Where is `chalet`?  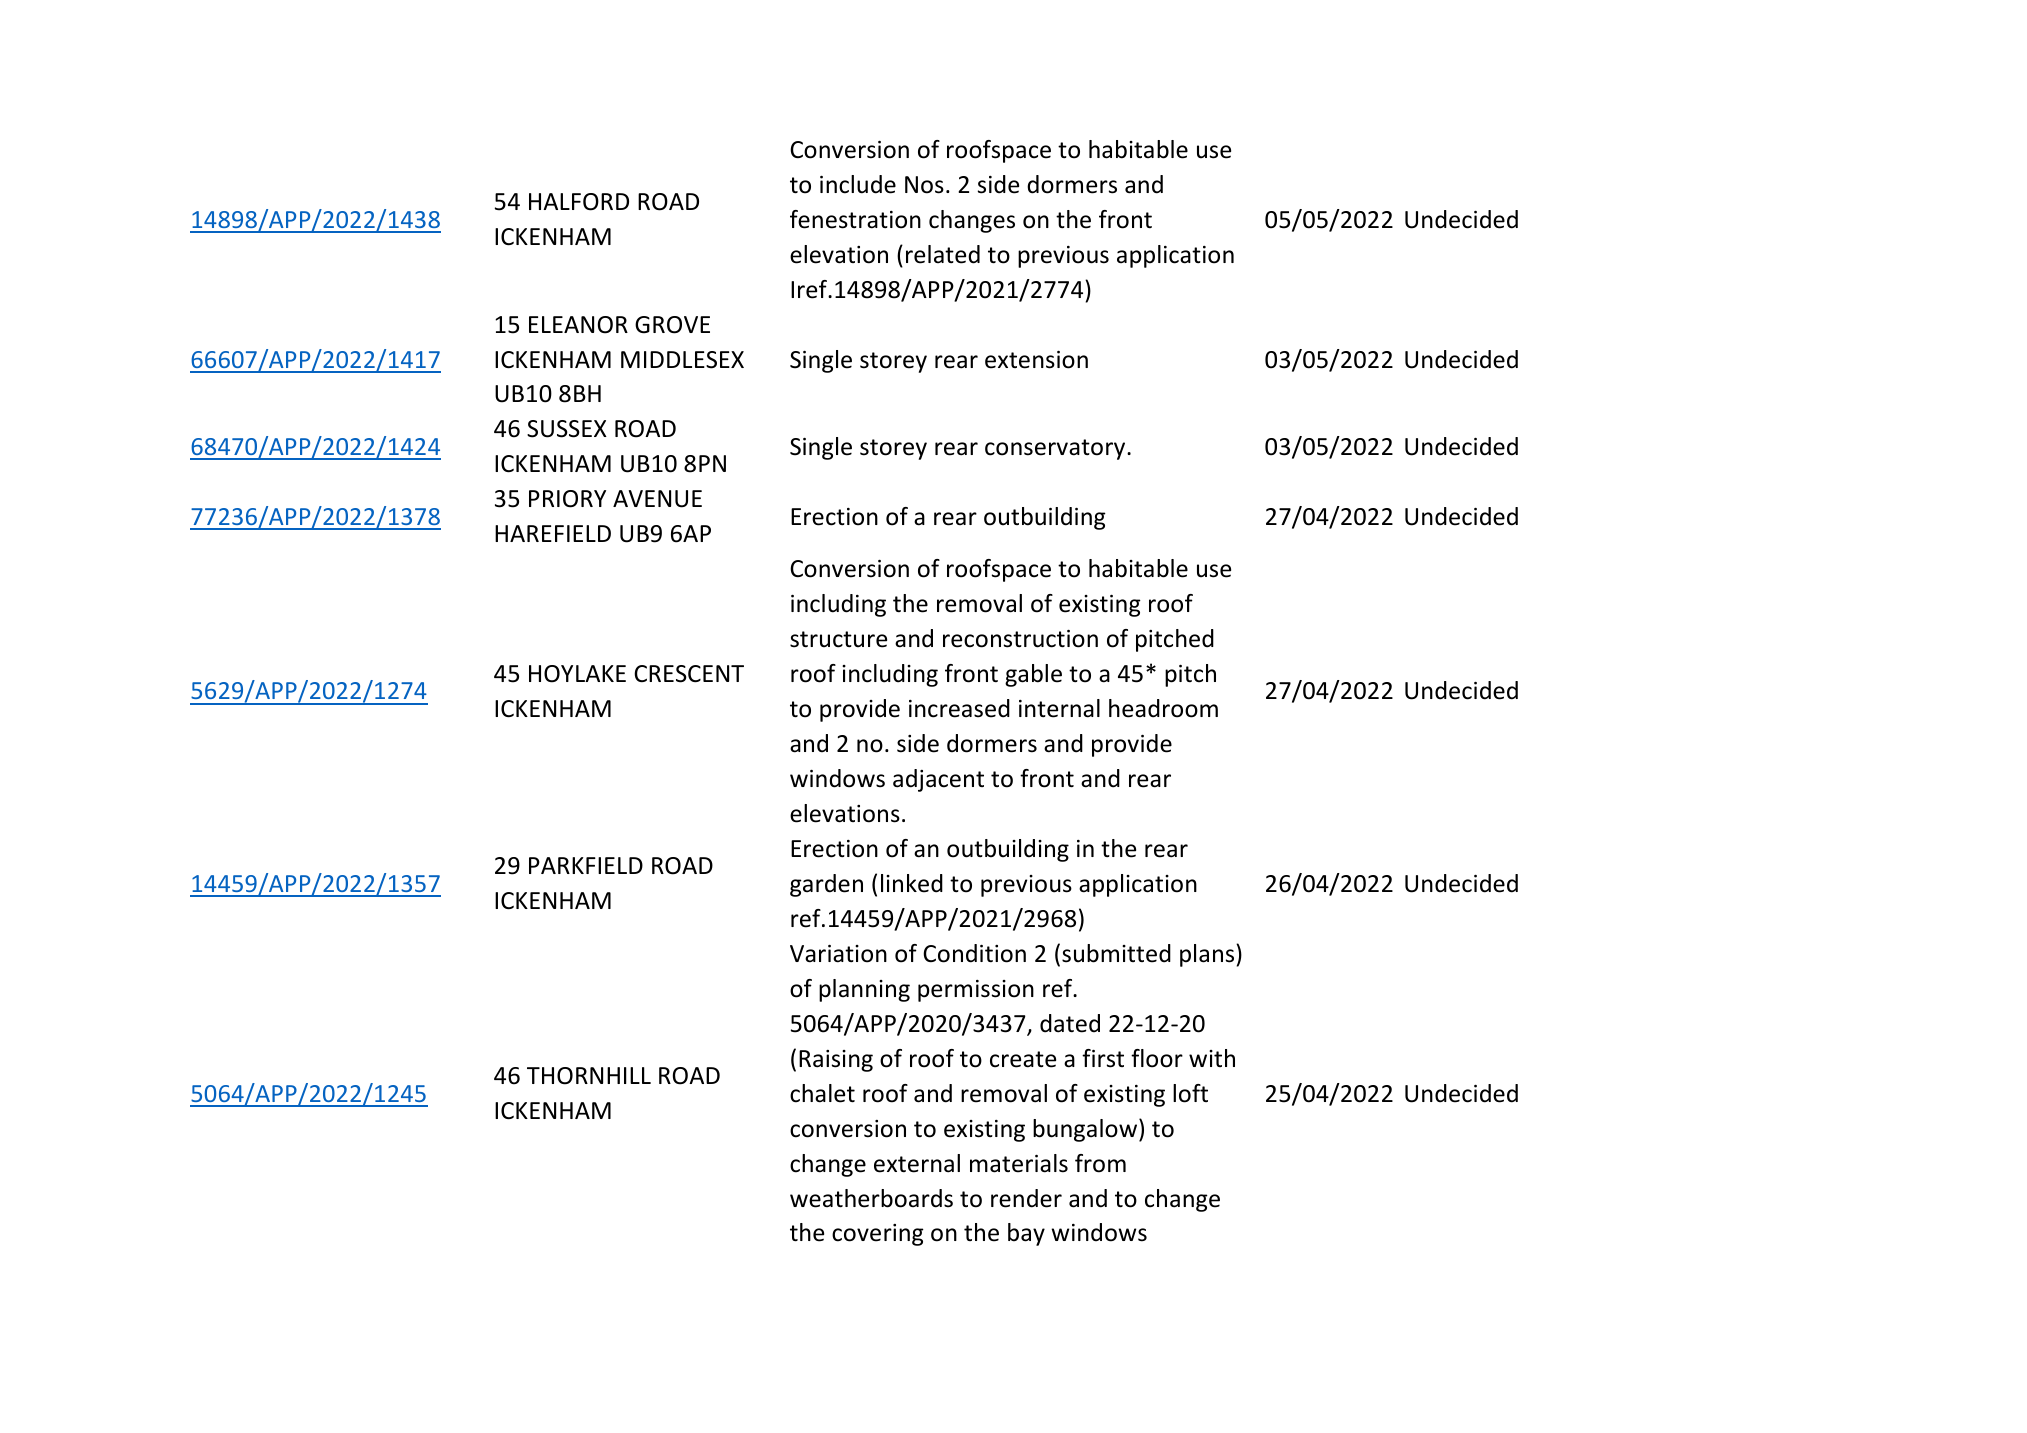 chalet is located at coordinates (822, 1093).
